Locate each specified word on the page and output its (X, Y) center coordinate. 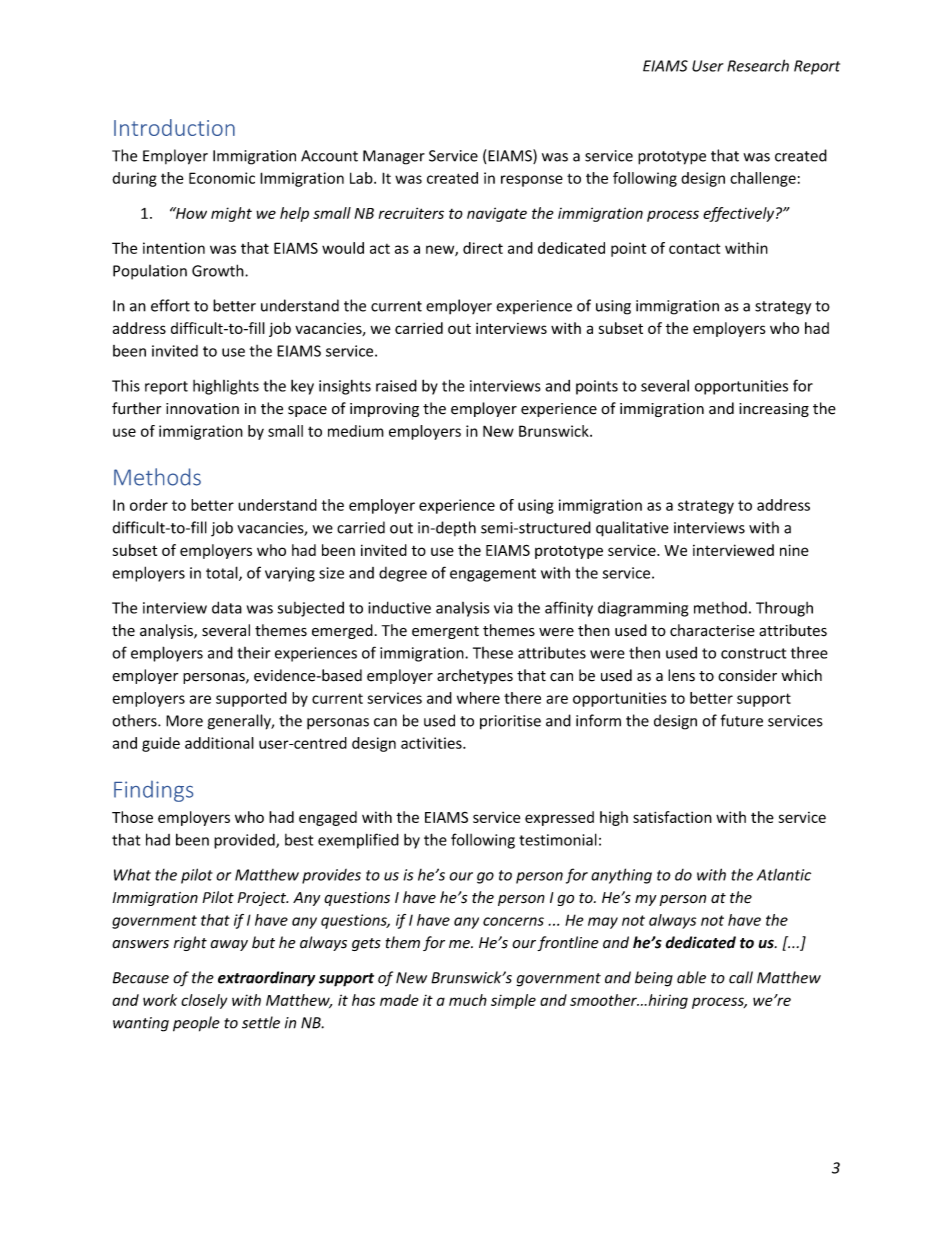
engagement (493, 575)
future (742, 720)
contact (694, 248)
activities (432, 743)
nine (794, 550)
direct (483, 248)
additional (219, 743)
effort (170, 305)
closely (204, 1001)
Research (758, 65)
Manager (394, 157)
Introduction (174, 127)
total (223, 573)
